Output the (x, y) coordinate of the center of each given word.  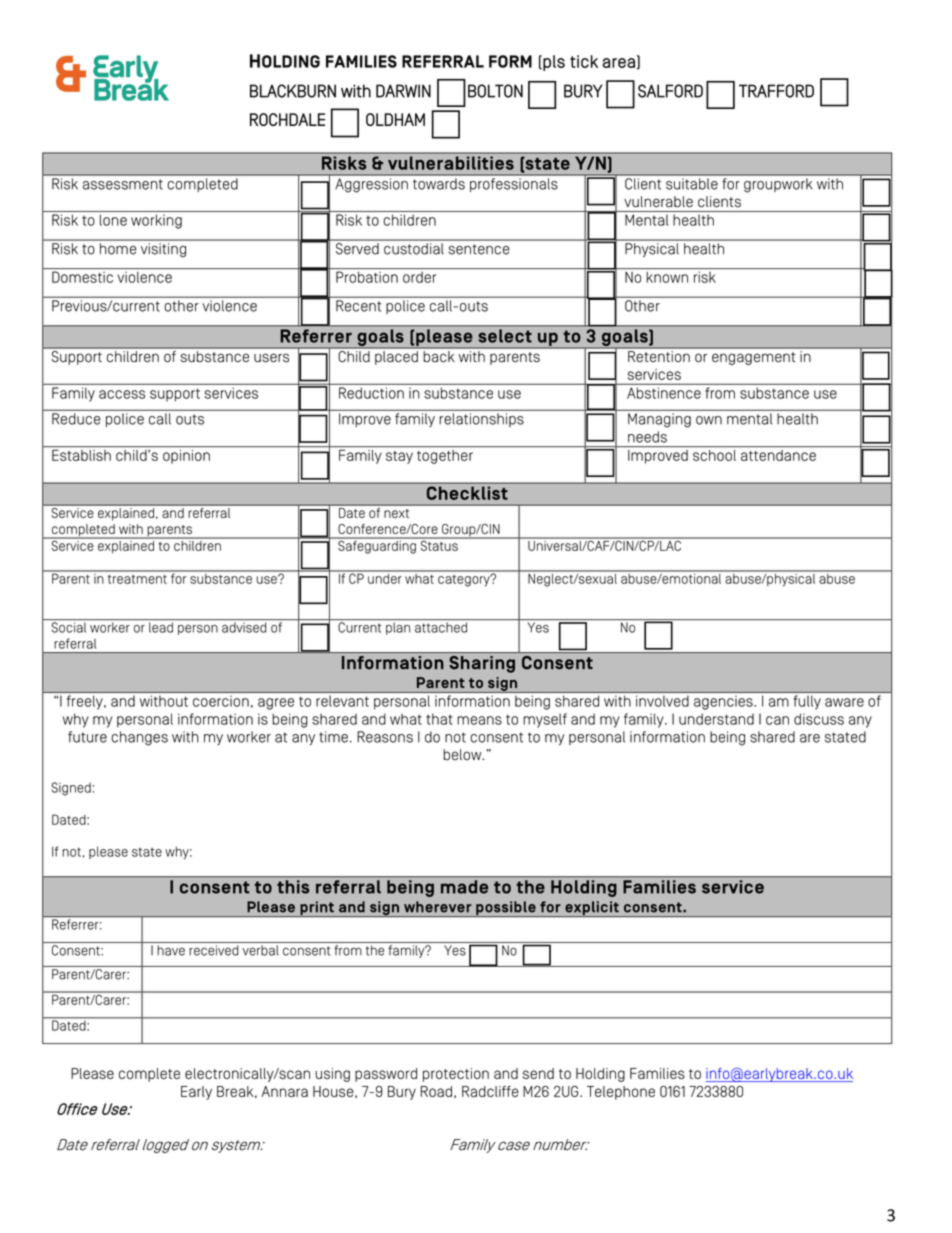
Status (439, 544)
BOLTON (495, 91)
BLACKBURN (293, 91)
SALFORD (670, 91)
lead (161, 627)
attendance (778, 455)
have (171, 950)
